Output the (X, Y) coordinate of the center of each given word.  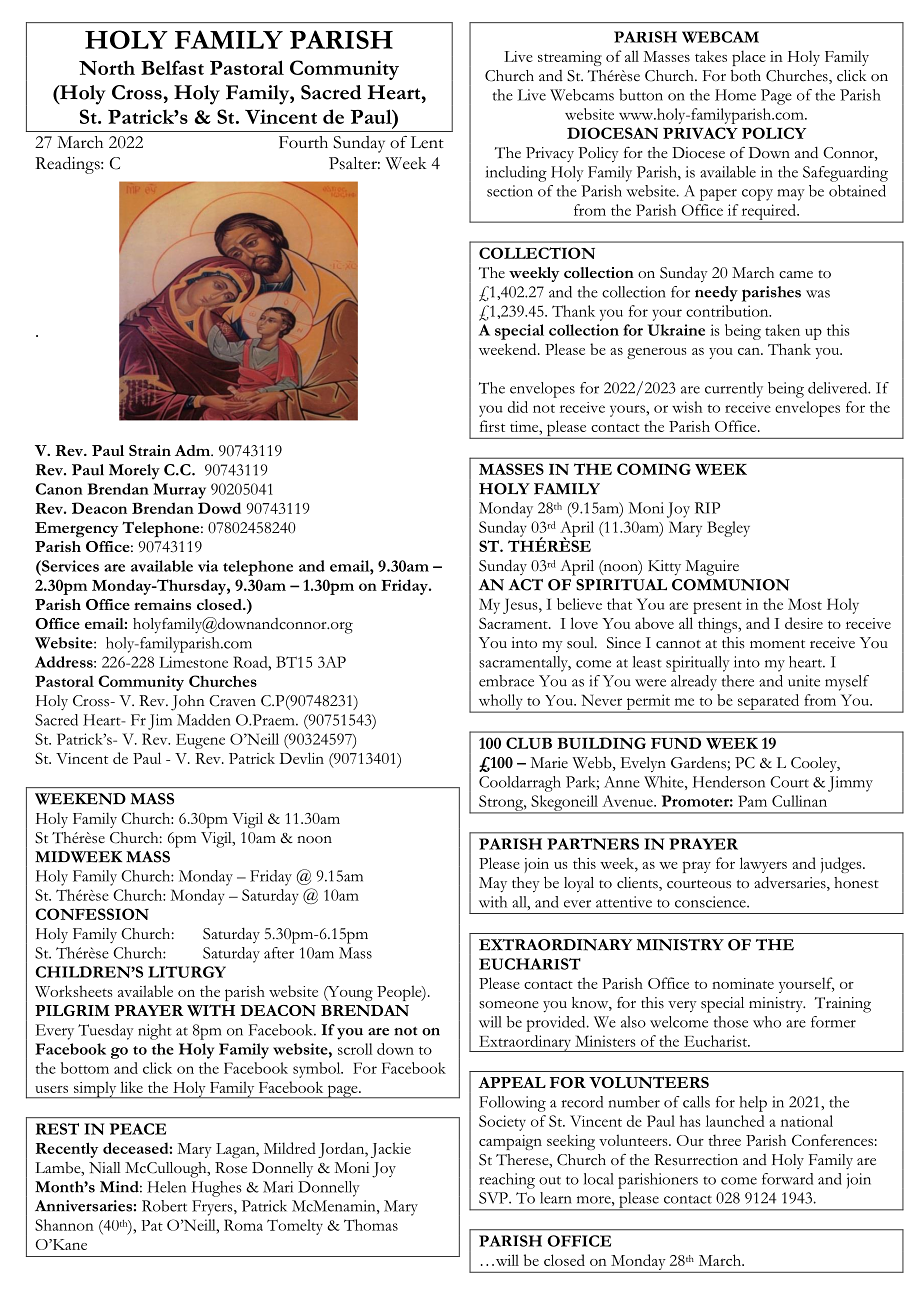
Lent (427, 142)
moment (777, 644)
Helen (166, 1187)
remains (162, 604)
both (745, 76)
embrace (506, 681)
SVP (494, 1198)
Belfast (172, 67)
